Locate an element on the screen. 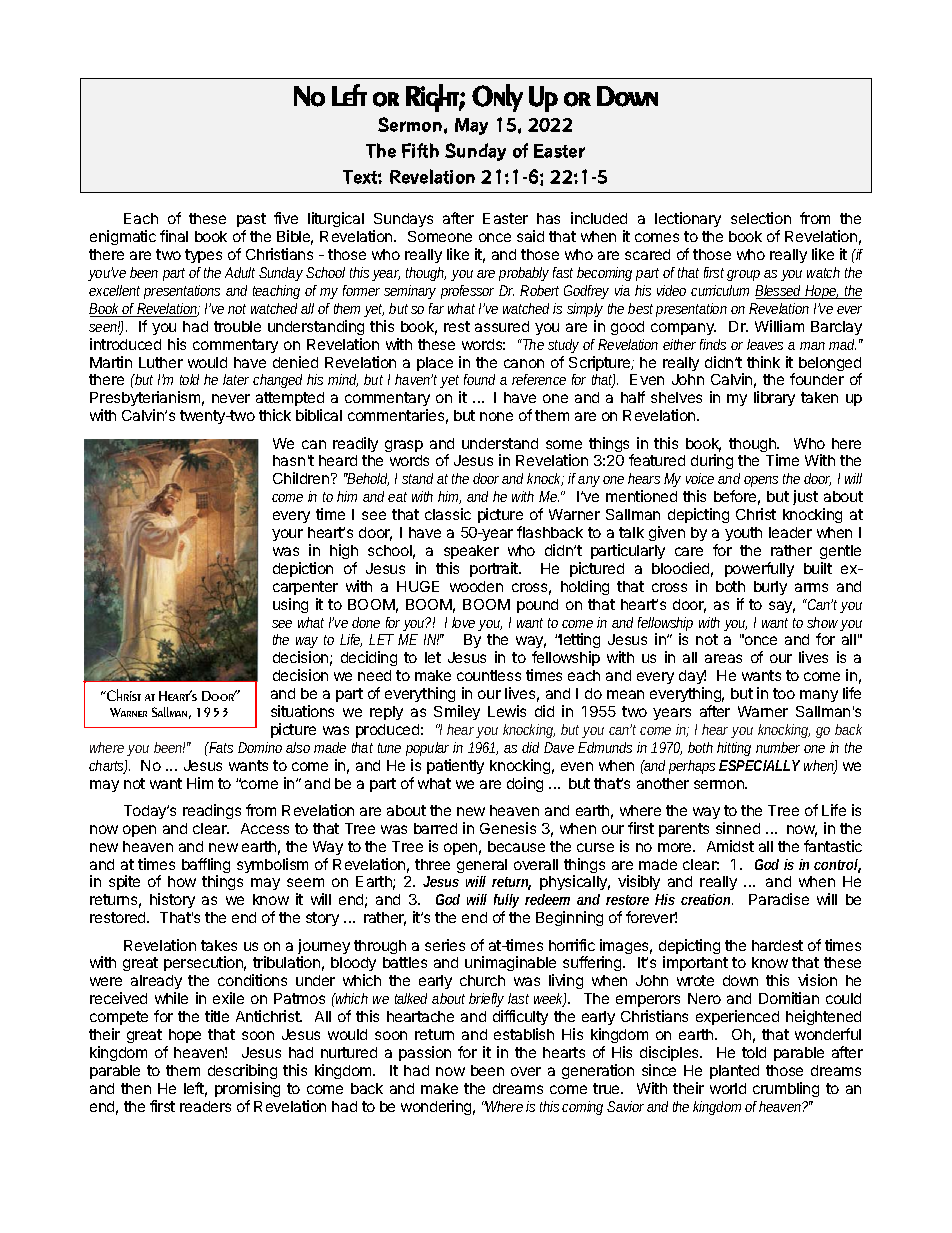 The height and width of the screenshot is (1233, 952). wooden is located at coordinates (476, 586).
